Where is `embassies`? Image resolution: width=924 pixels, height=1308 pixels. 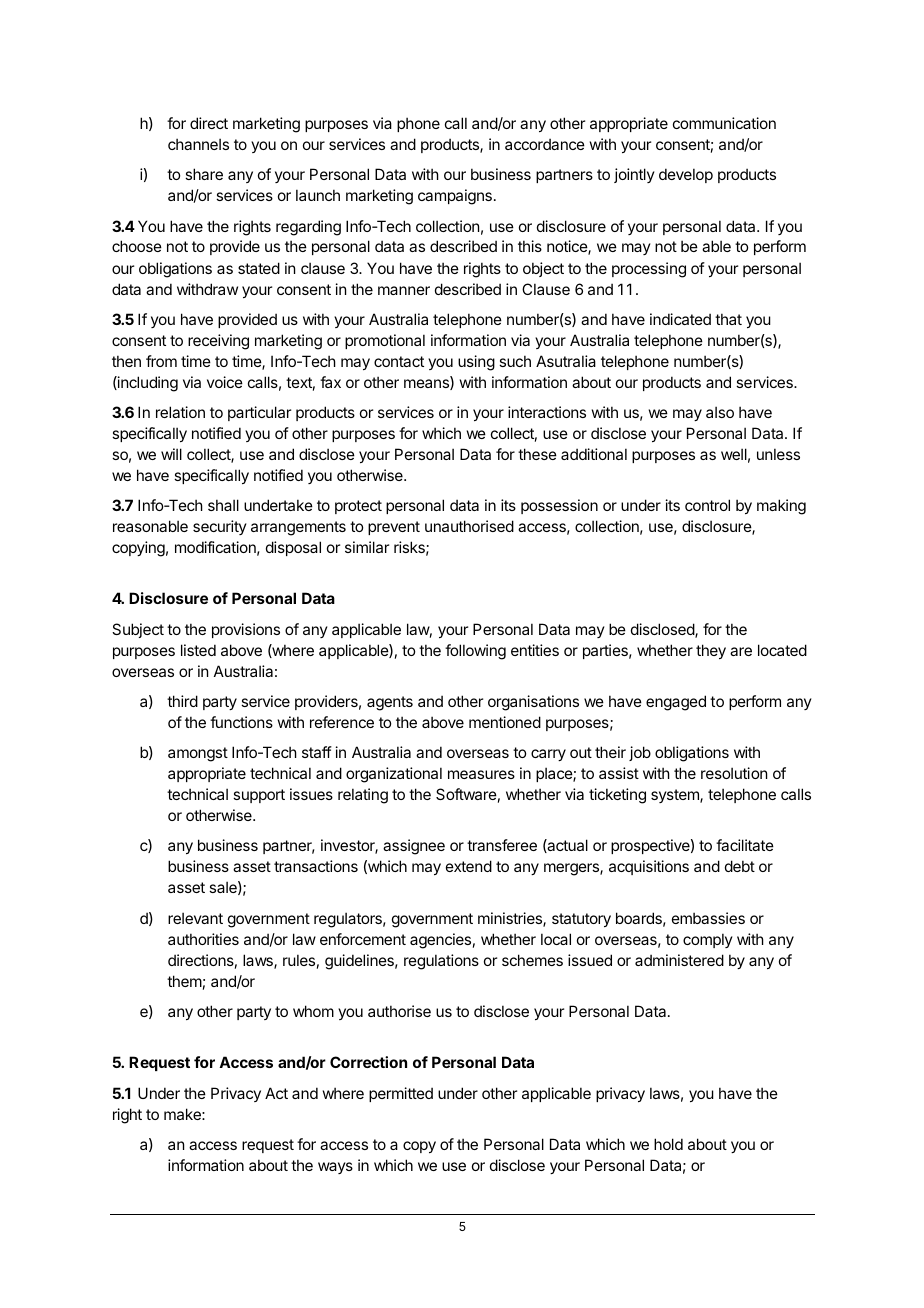
embassies is located at coordinates (708, 918).
